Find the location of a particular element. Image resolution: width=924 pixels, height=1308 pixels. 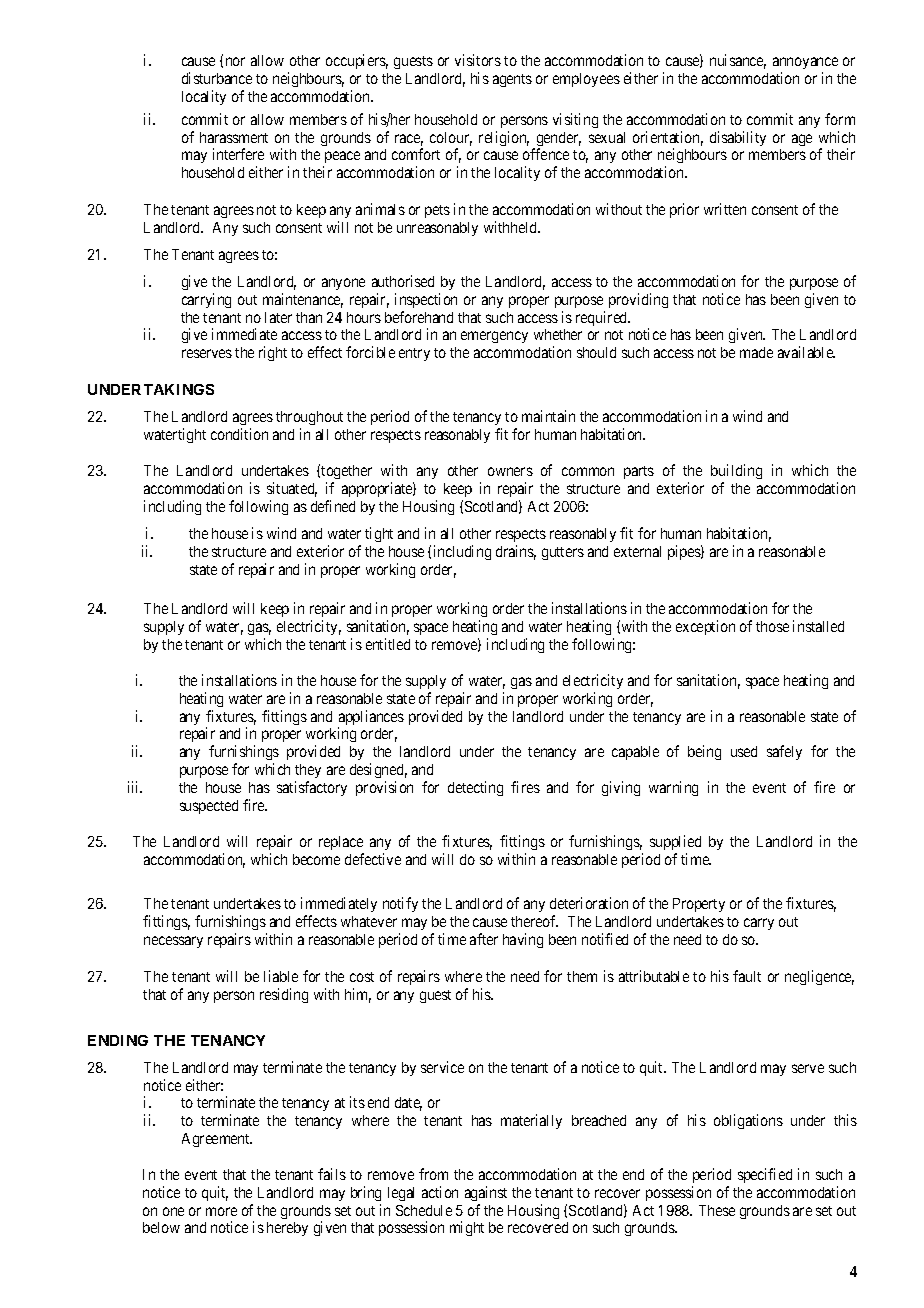

against is located at coordinates (486, 1193).
